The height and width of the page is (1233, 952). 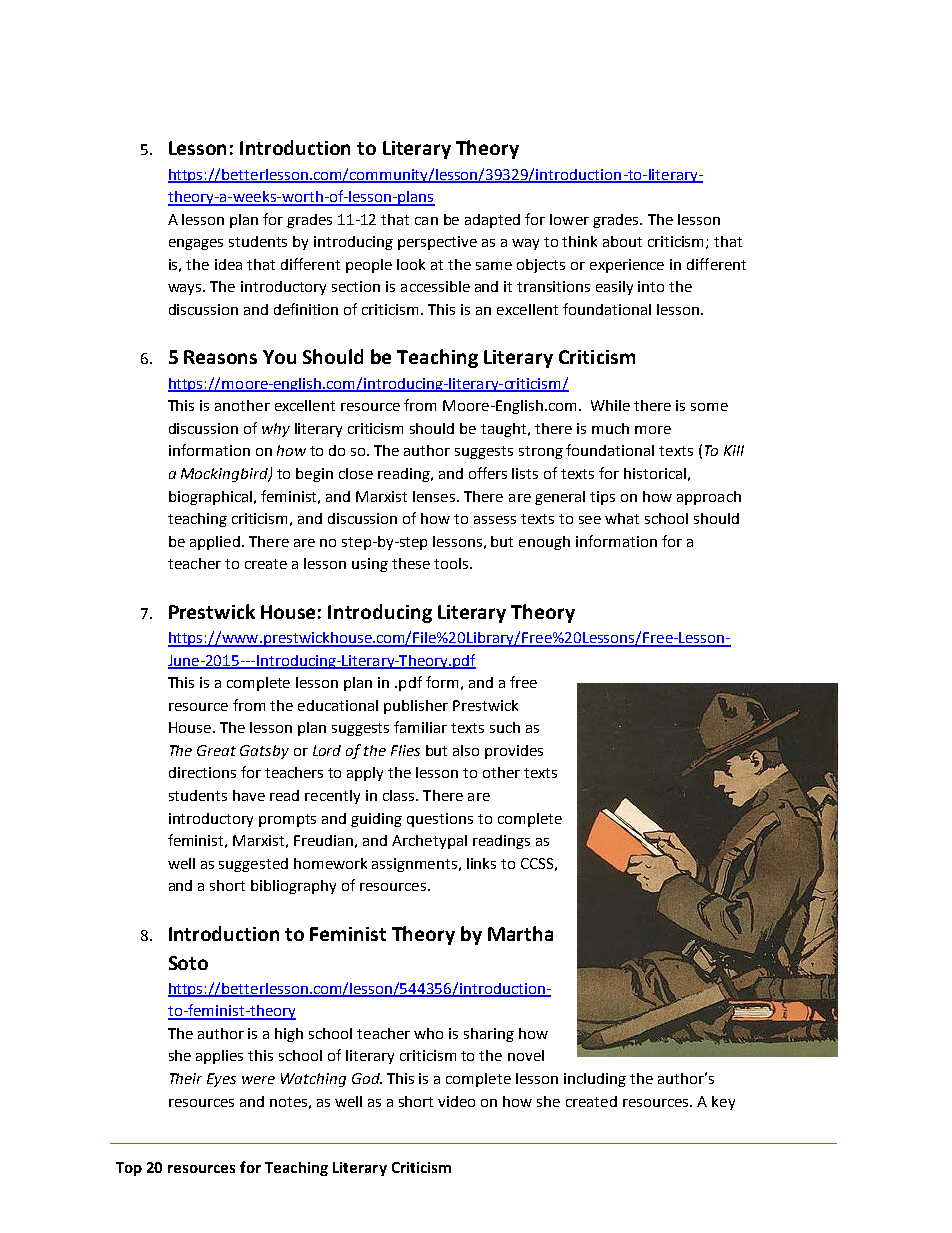 What do you see at coordinates (451, 563) in the page?
I see `tools` at bounding box center [451, 563].
